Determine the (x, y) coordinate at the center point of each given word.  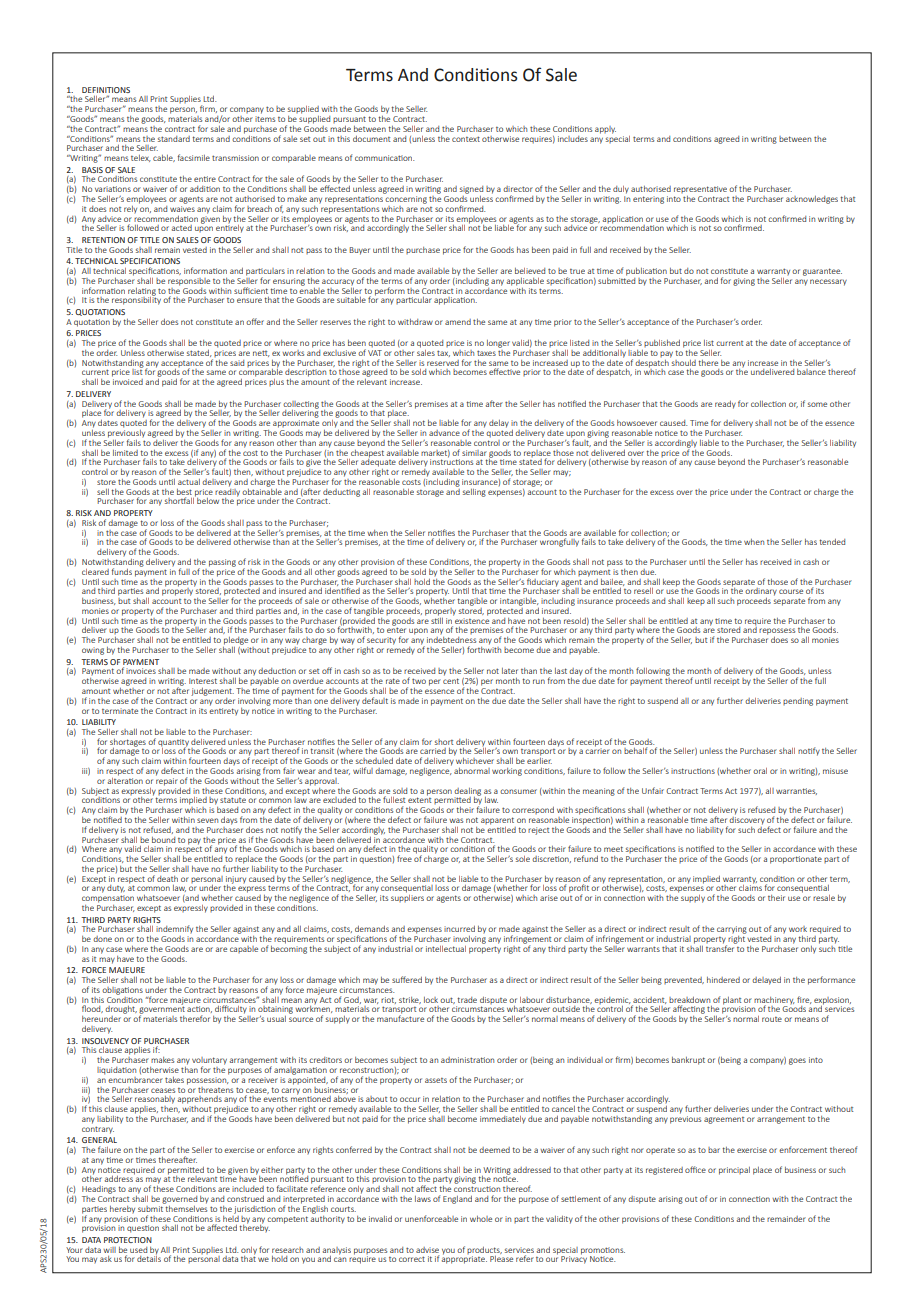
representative (700, 189)
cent (451, 681)
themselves (185, 1207)
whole (481, 1219)
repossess (777, 633)
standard (174, 139)
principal (734, 1171)
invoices (141, 671)
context (466, 139)
